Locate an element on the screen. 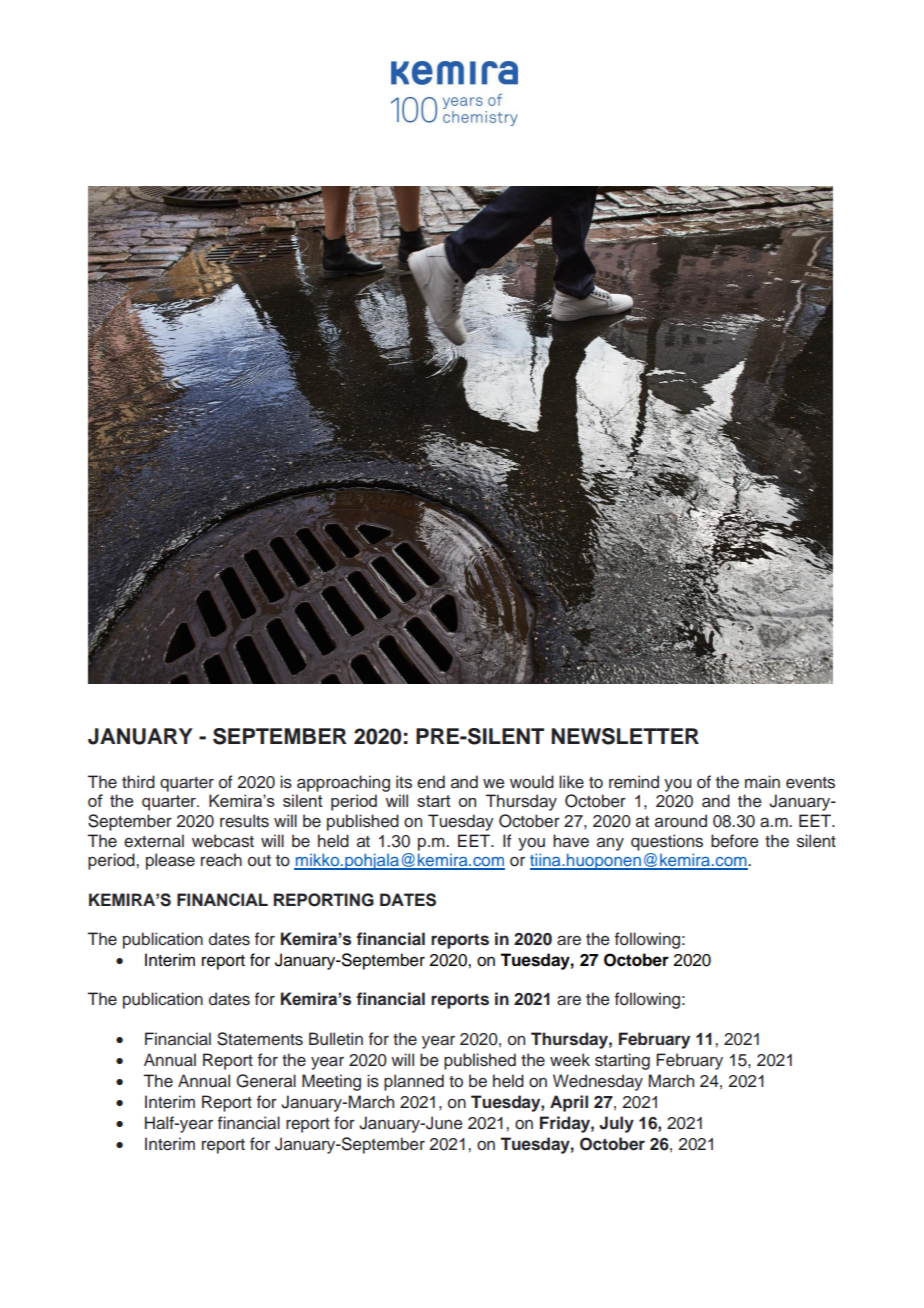  NEWSLETTER is located at coordinates (625, 736).
